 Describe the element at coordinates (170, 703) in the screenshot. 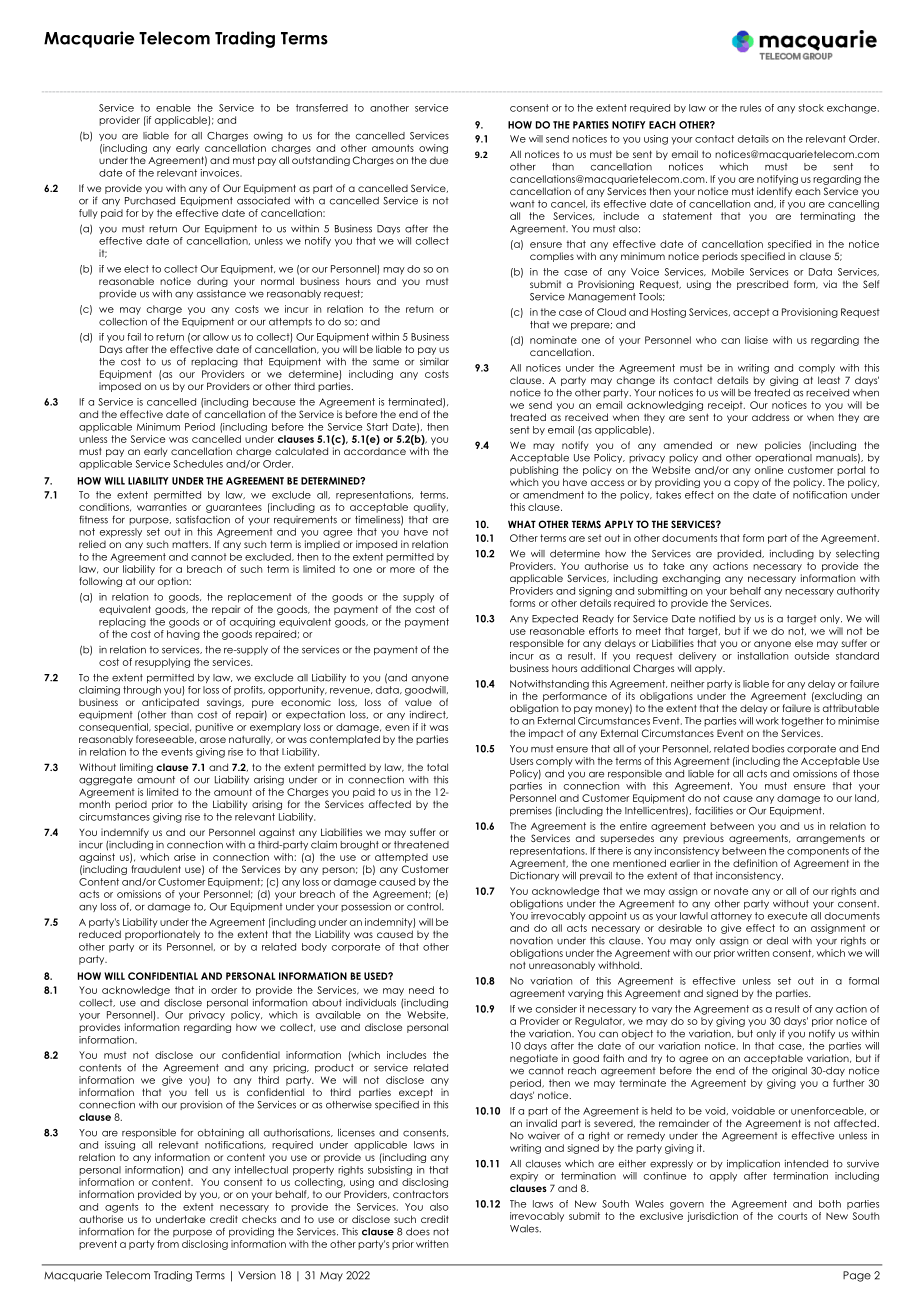

I see `anticipated` at that location.
